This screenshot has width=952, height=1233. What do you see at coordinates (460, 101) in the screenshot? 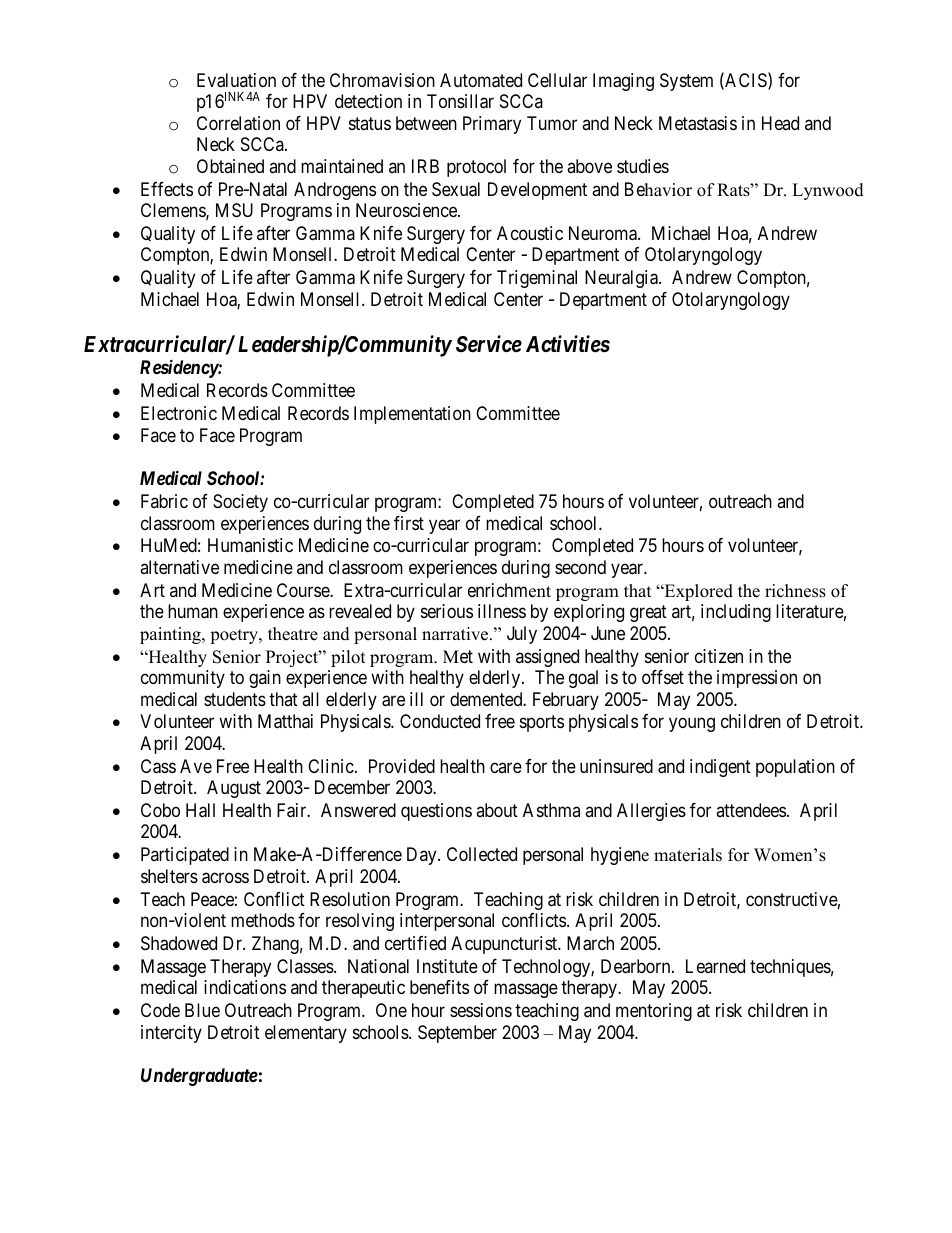
I see `Tonsillar` at bounding box center [460, 101].
